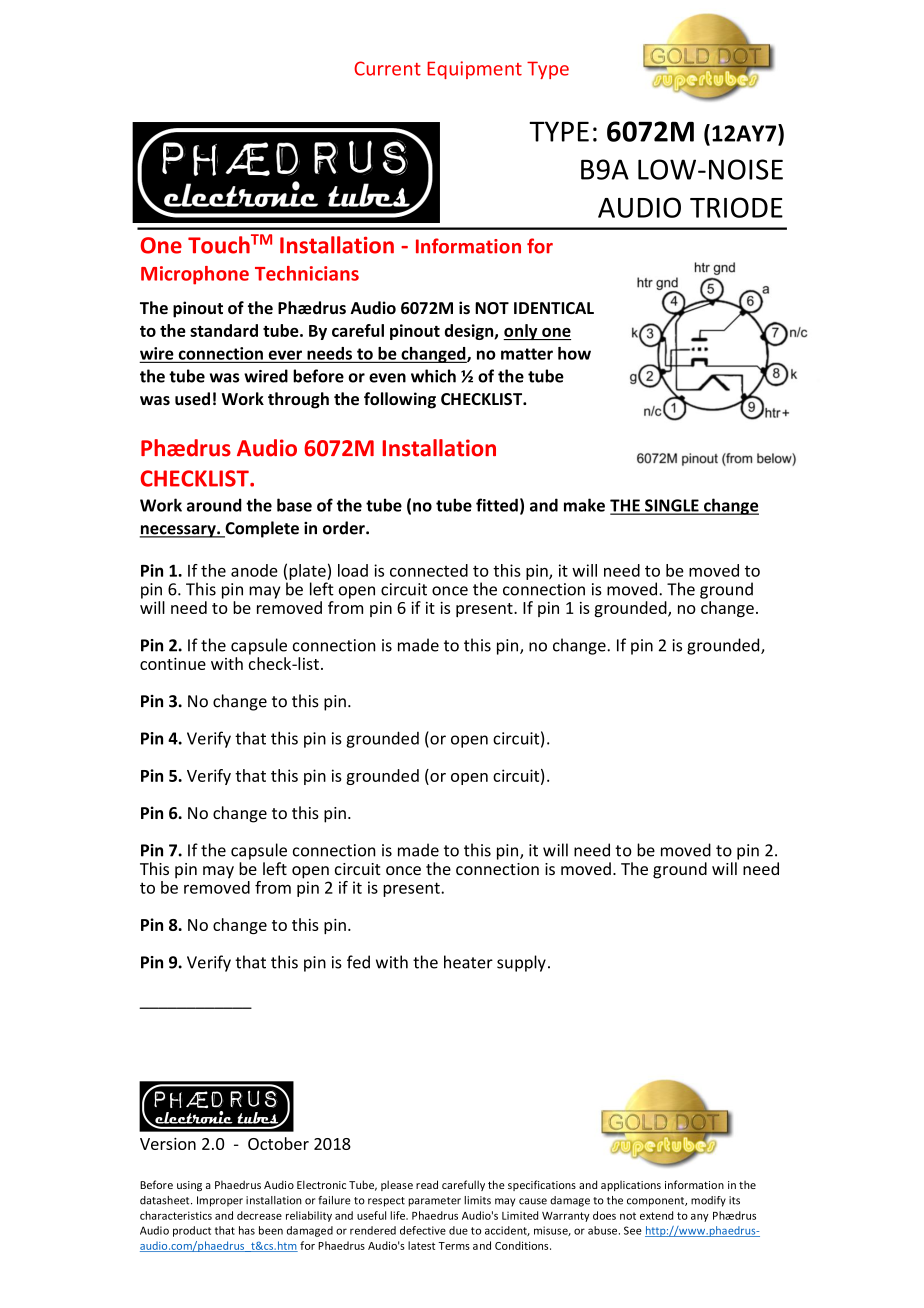 The width and height of the page is (924, 1308). Describe the element at coordinates (736, 207) in the page. I see `TRIODE` at that location.
